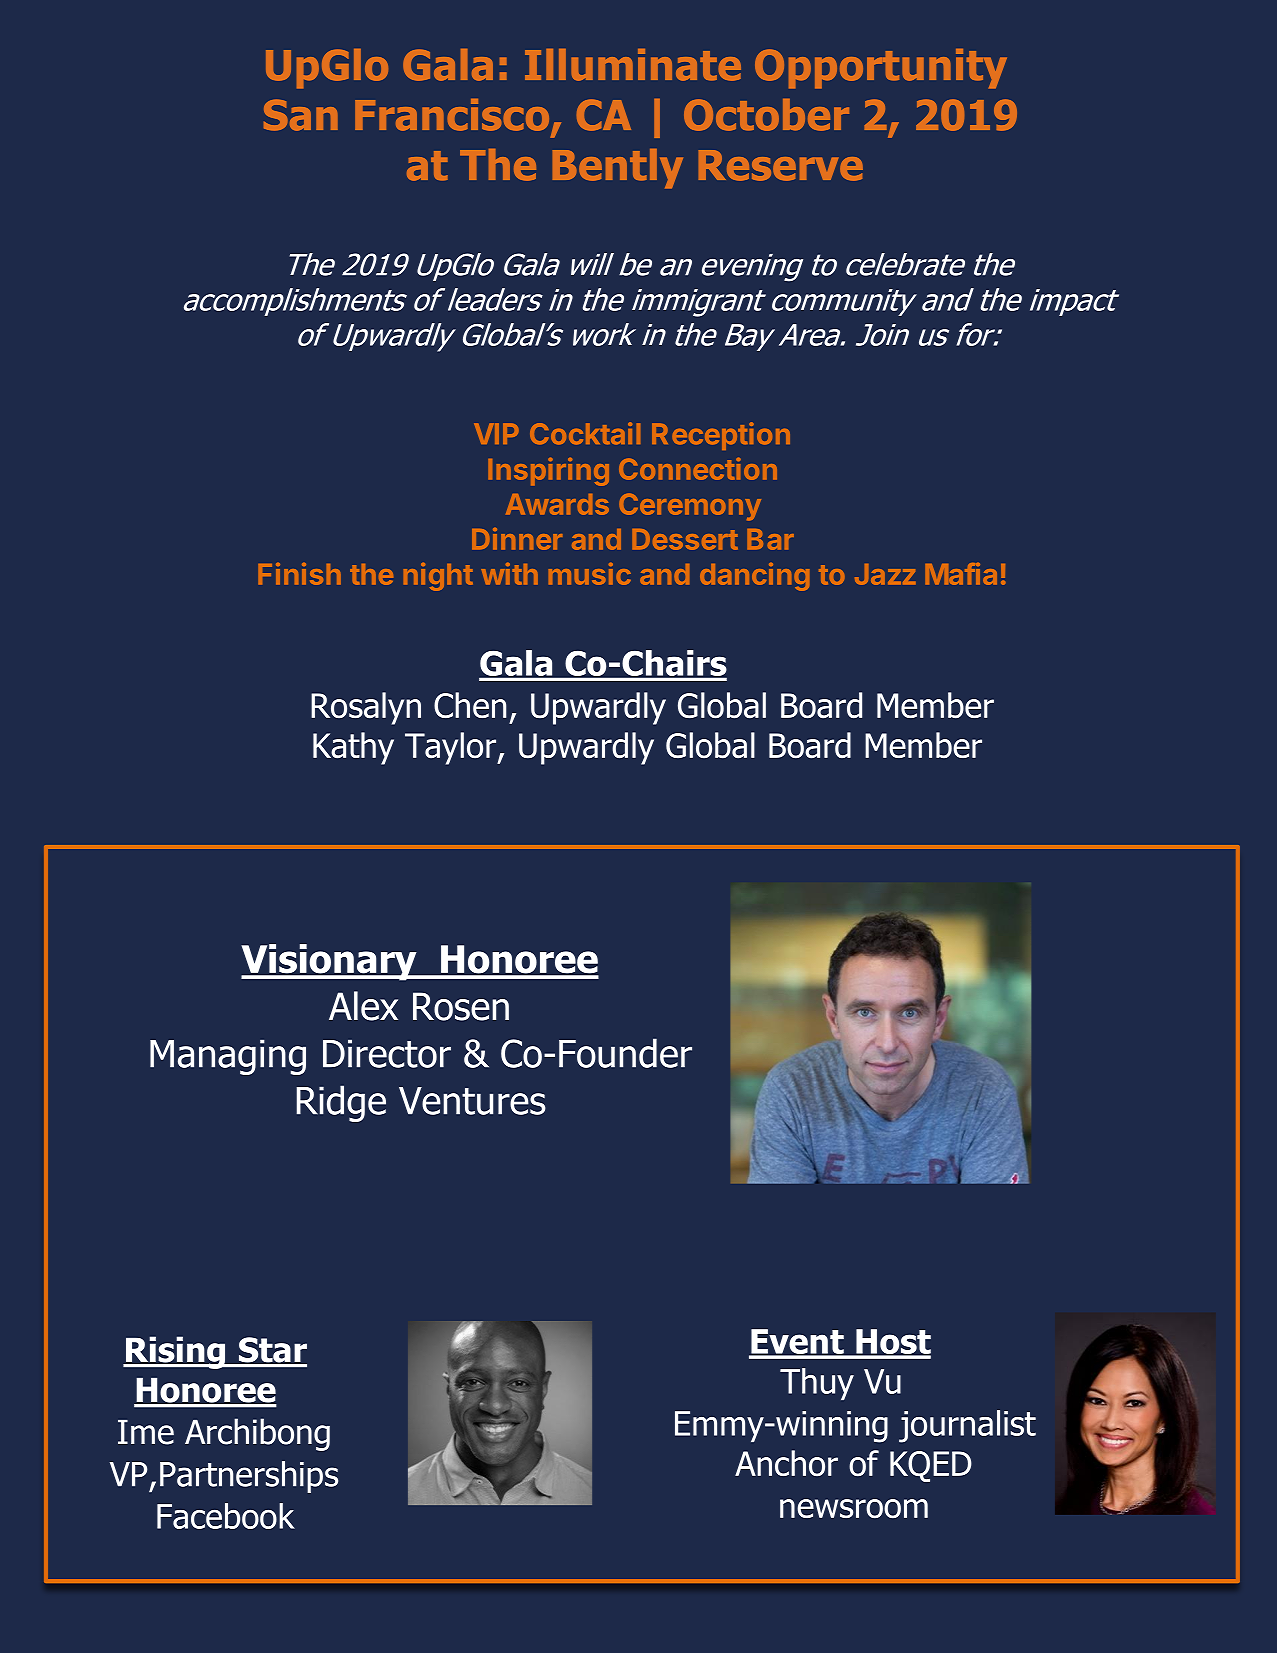 This screenshot has height=1653, width=1277. I want to click on Facebook, so click(226, 1516).
